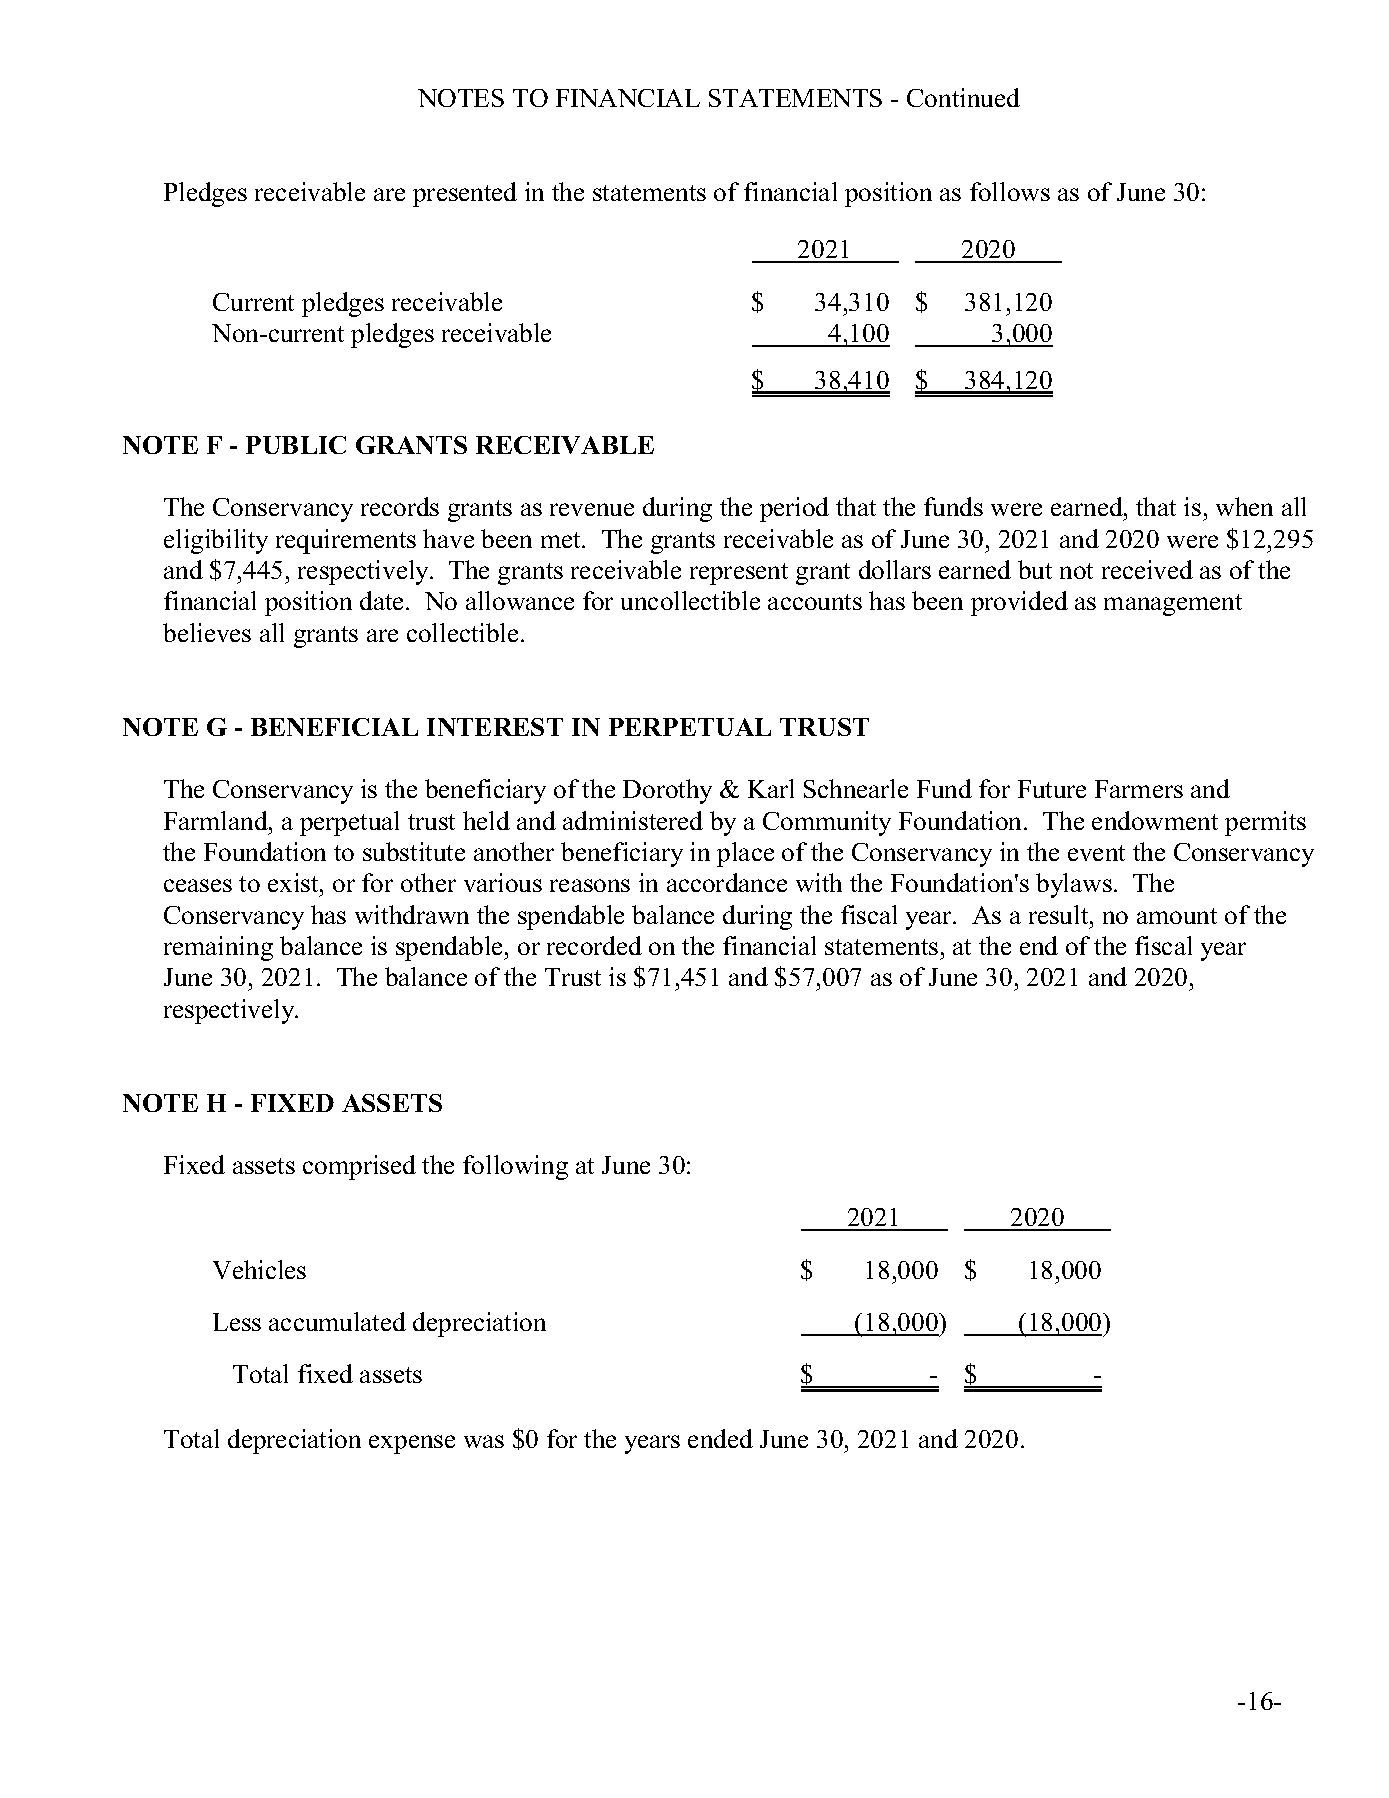 This screenshot has width=1389, height=1798. I want to click on ended, so click(720, 1438).
